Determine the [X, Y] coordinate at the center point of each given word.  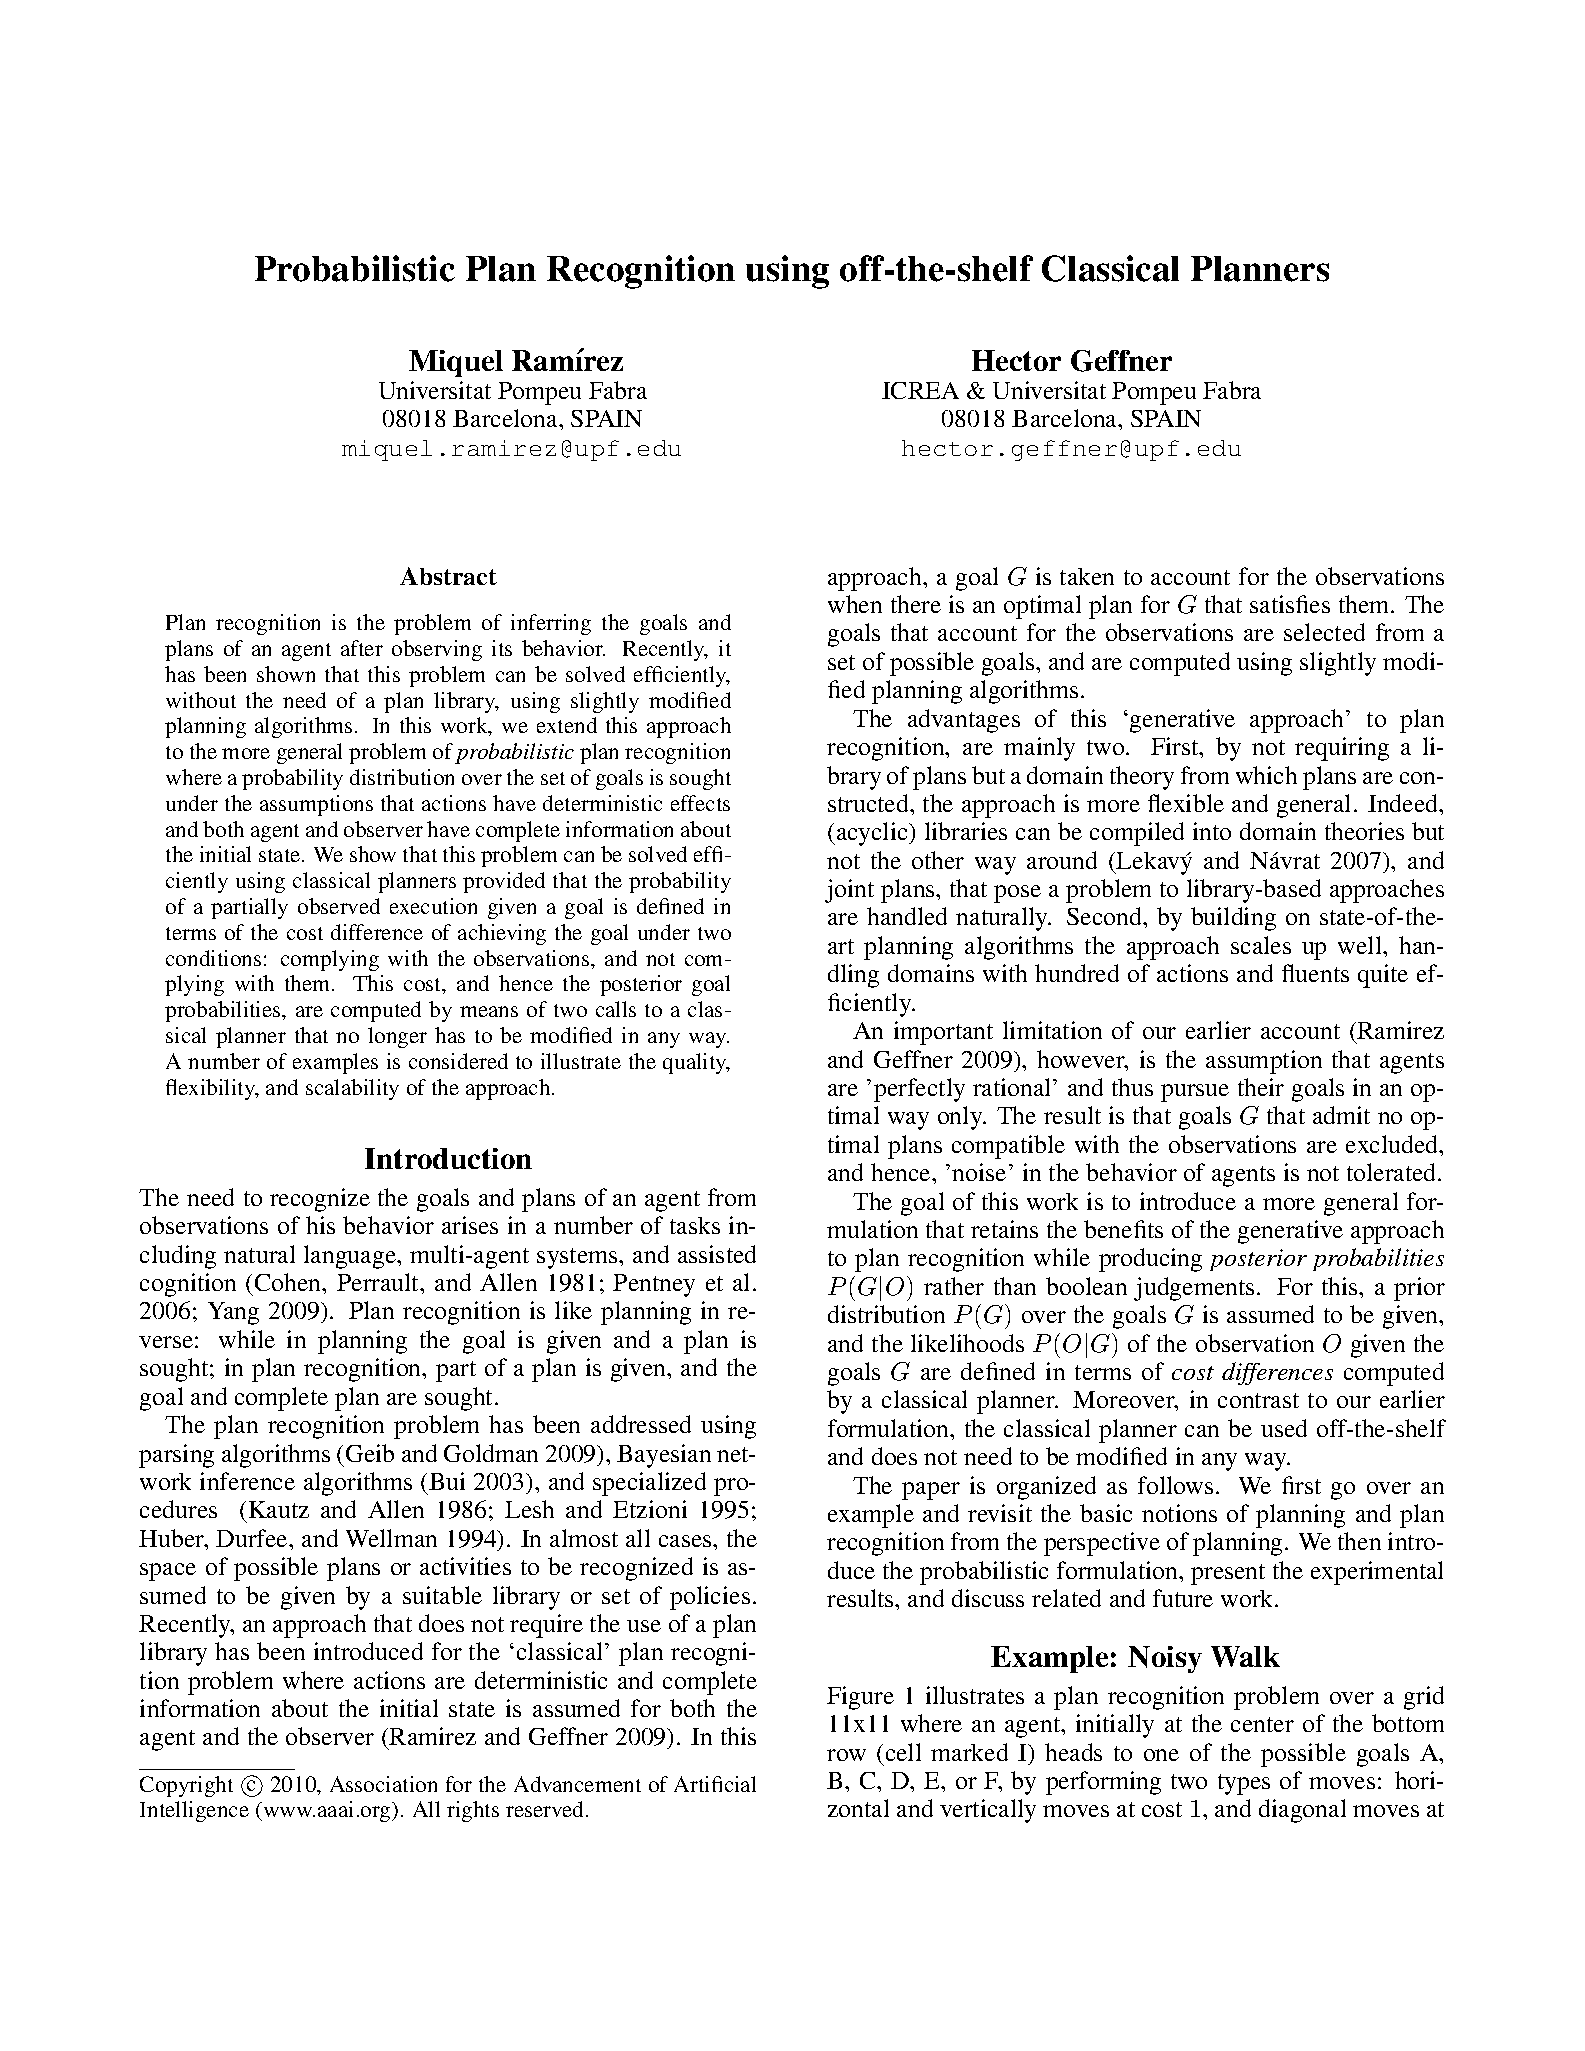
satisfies [1290, 604]
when [855, 604]
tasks [695, 1225]
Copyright [186, 1786]
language [351, 1257]
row [846, 1755]
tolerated [1393, 1172]
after [362, 648]
